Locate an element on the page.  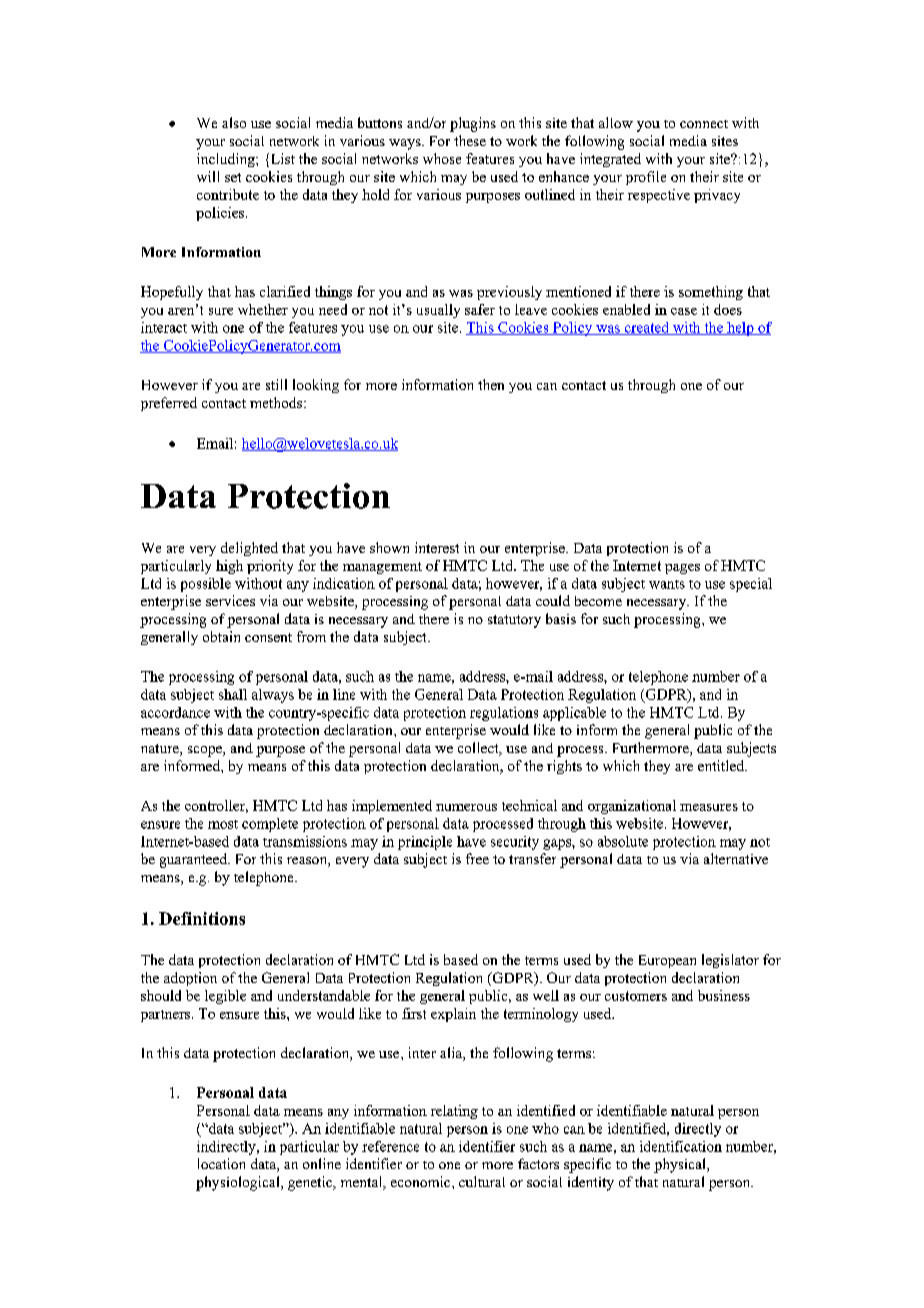
delighted is located at coordinates (249, 549).
